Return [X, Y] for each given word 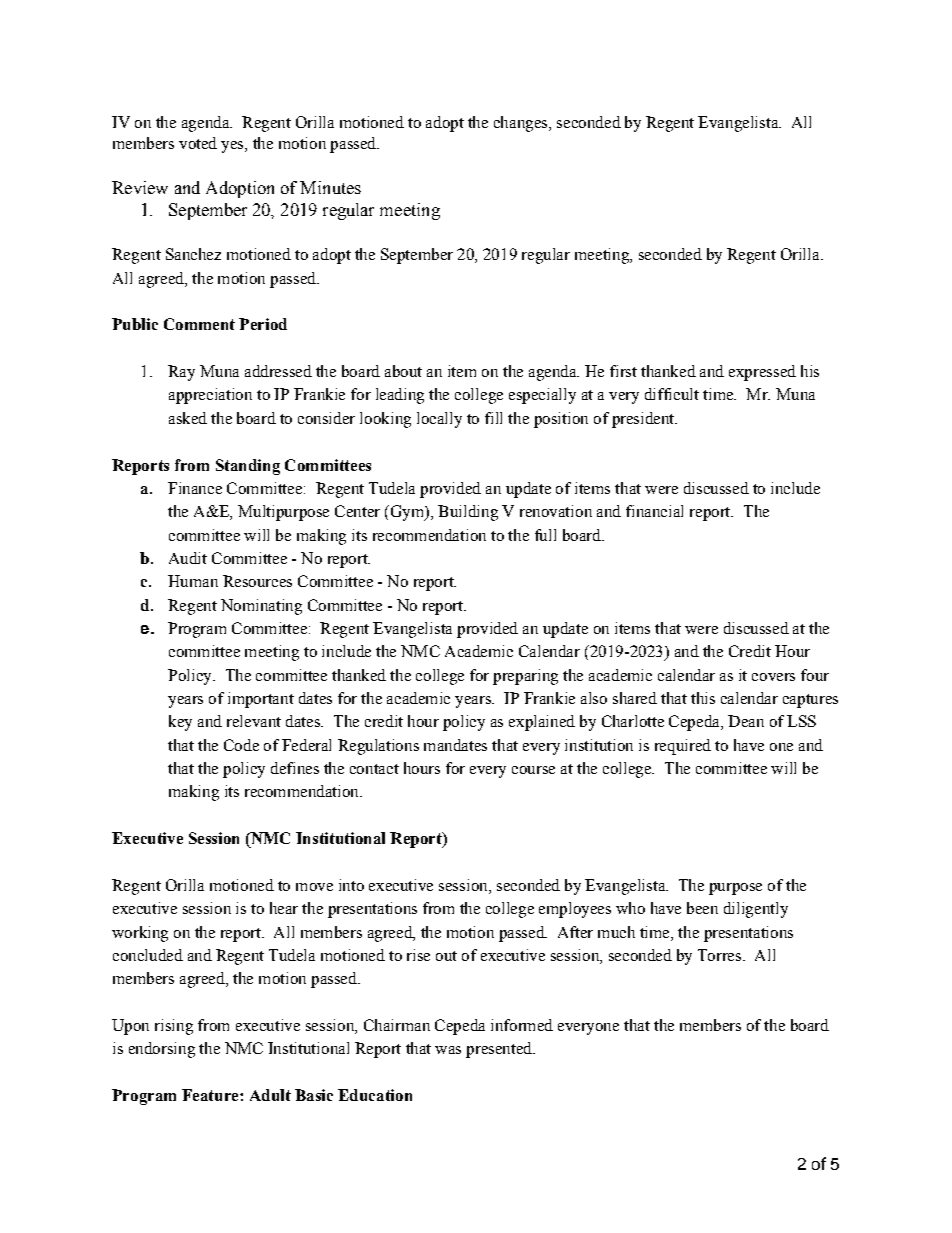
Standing [248, 467]
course [533, 770]
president [644, 420]
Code [241, 745]
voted [198, 143]
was [448, 1050]
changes [522, 124]
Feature [211, 1095]
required [683, 747]
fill [493, 418]
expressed [762, 373]
